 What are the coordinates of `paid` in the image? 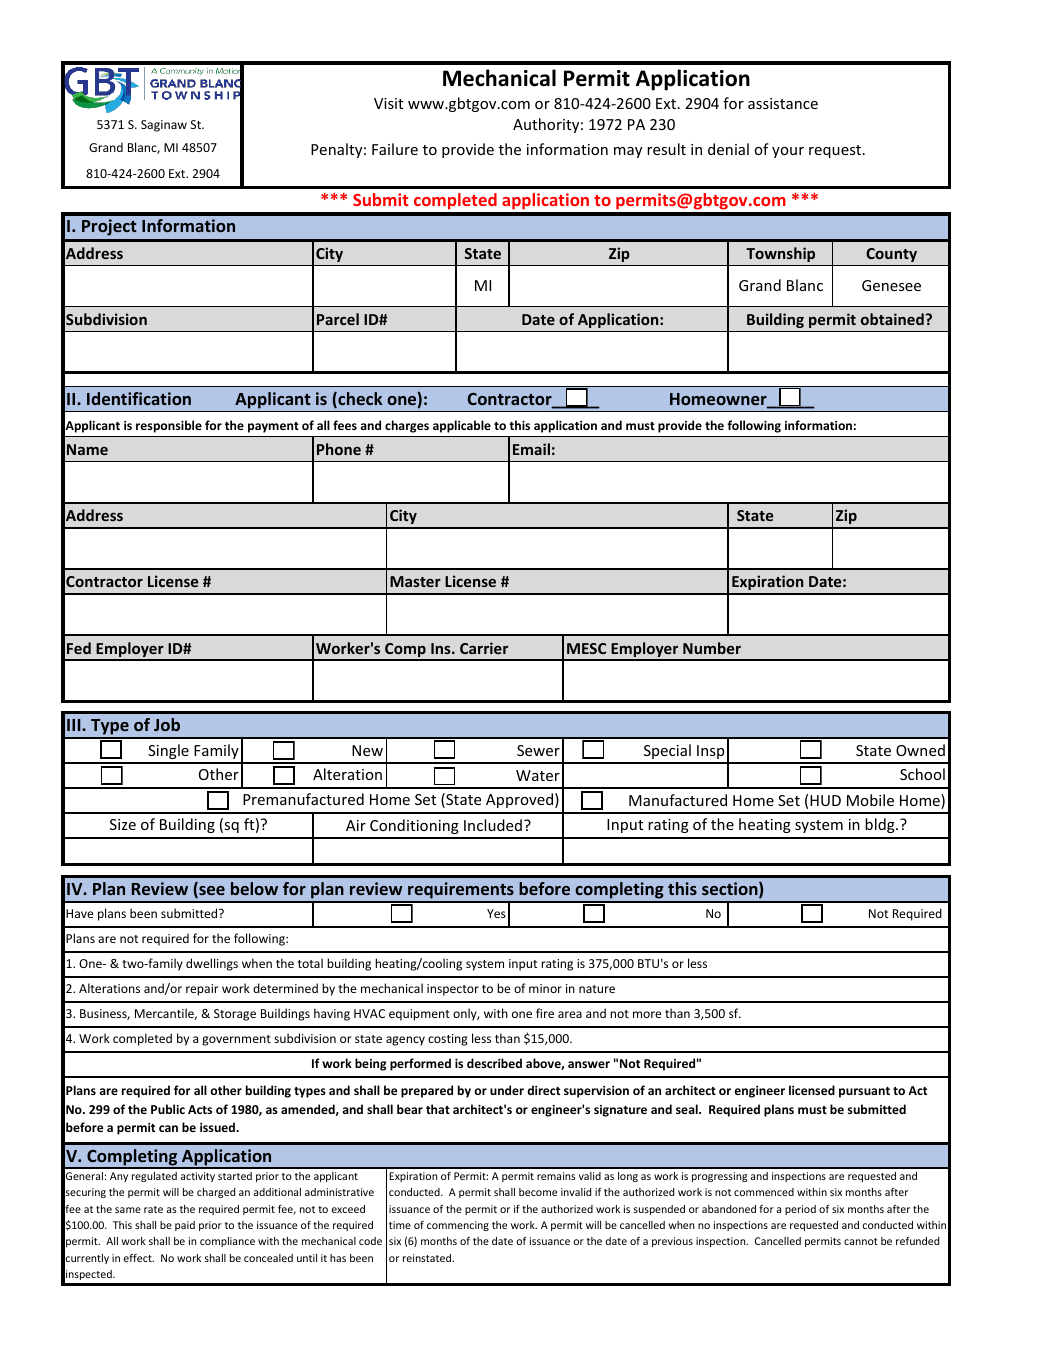 It's located at (185, 1226).
